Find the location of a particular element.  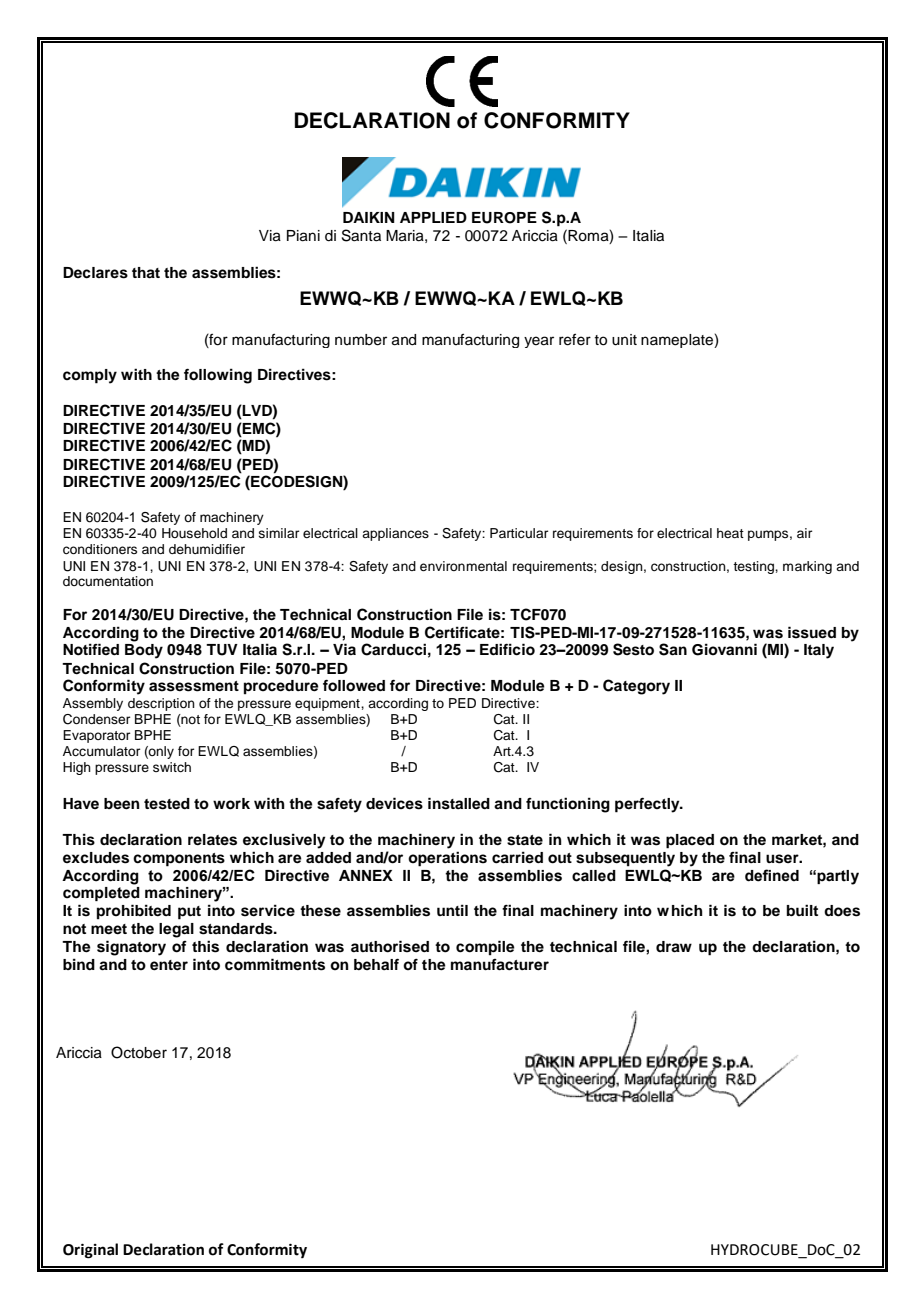

draw is located at coordinates (674, 947).
